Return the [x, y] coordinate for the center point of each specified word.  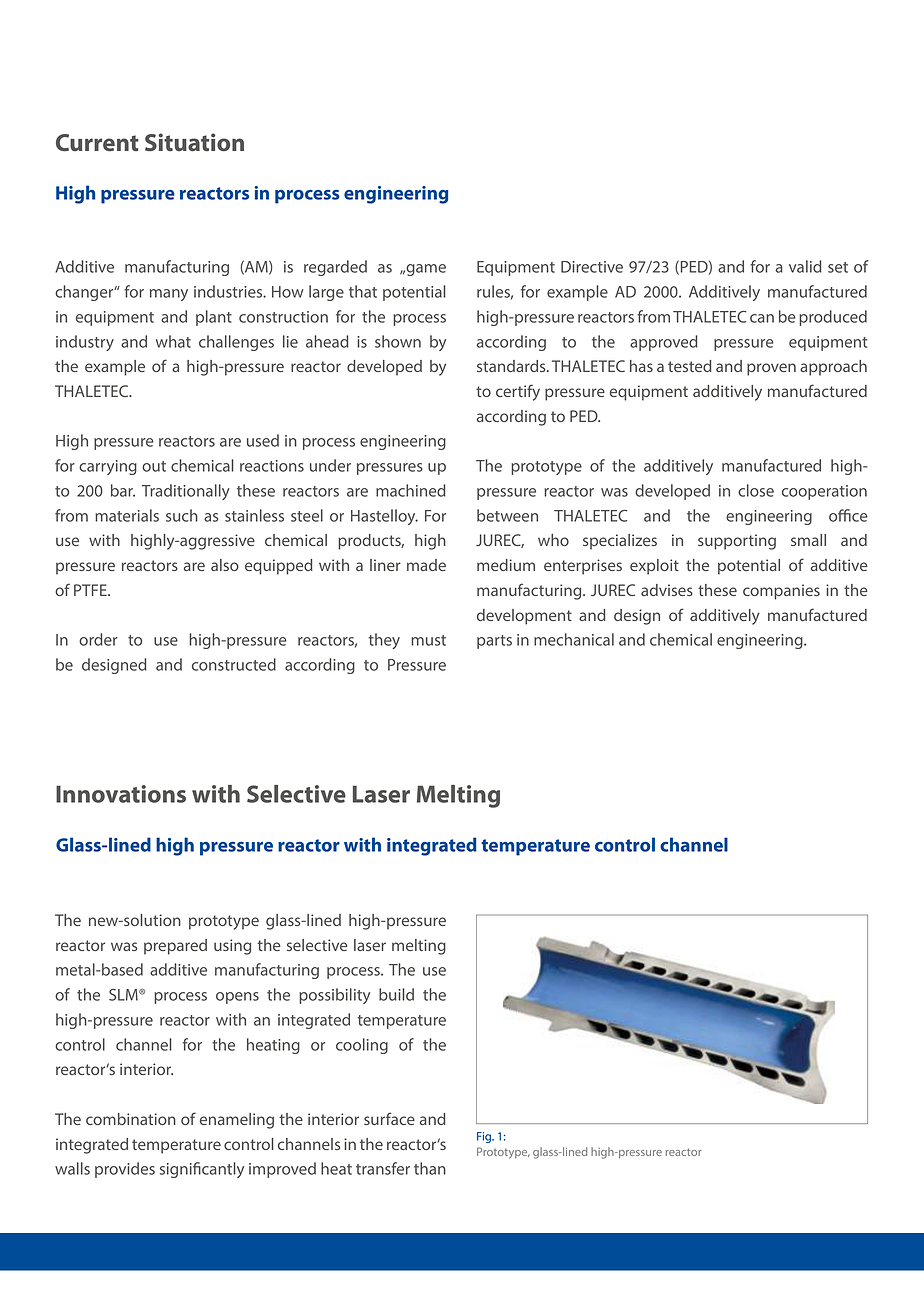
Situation [194, 142]
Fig [485, 1137]
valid [805, 266]
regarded [335, 268]
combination [131, 1119]
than [430, 1168]
